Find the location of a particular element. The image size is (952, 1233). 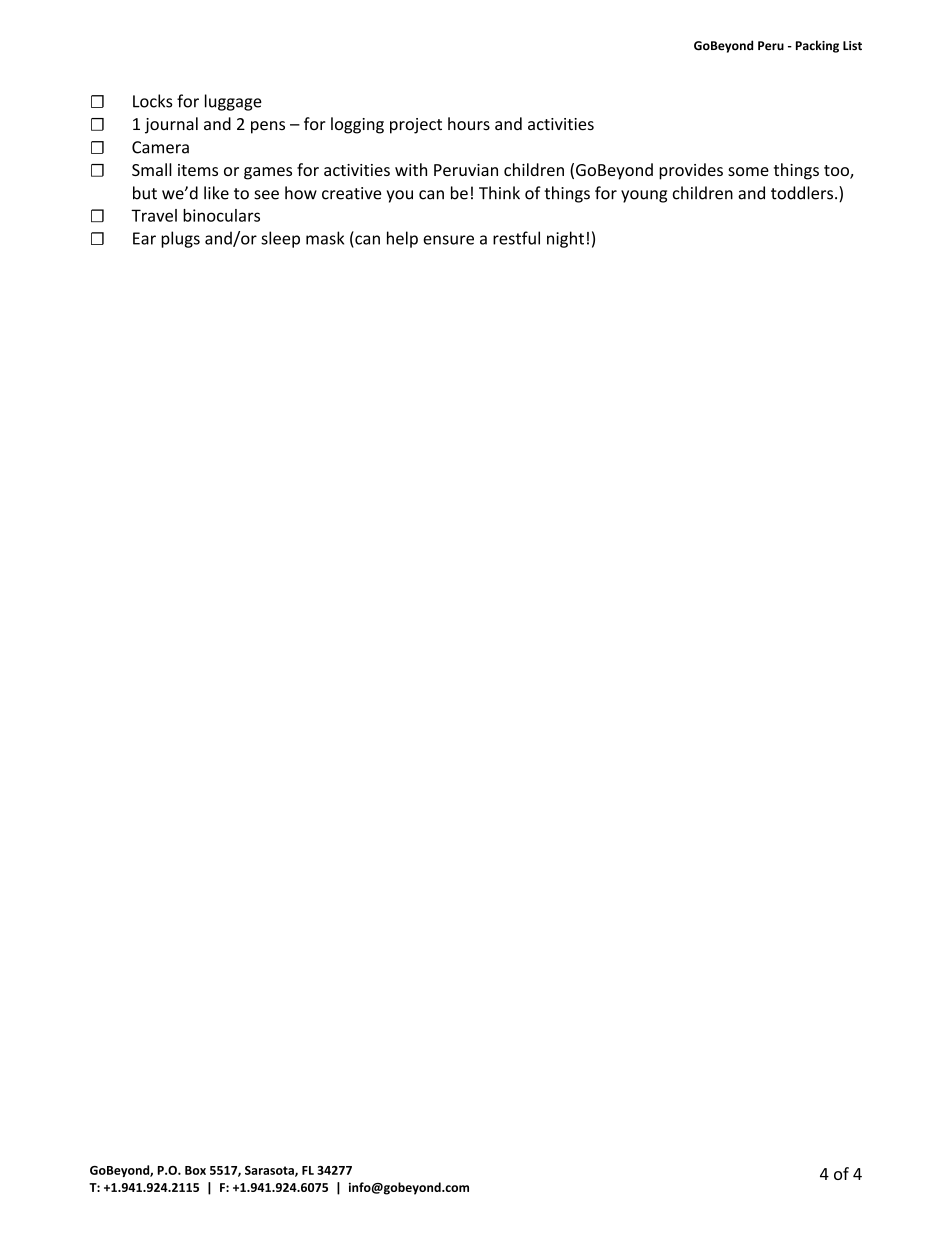

help is located at coordinates (402, 239).
